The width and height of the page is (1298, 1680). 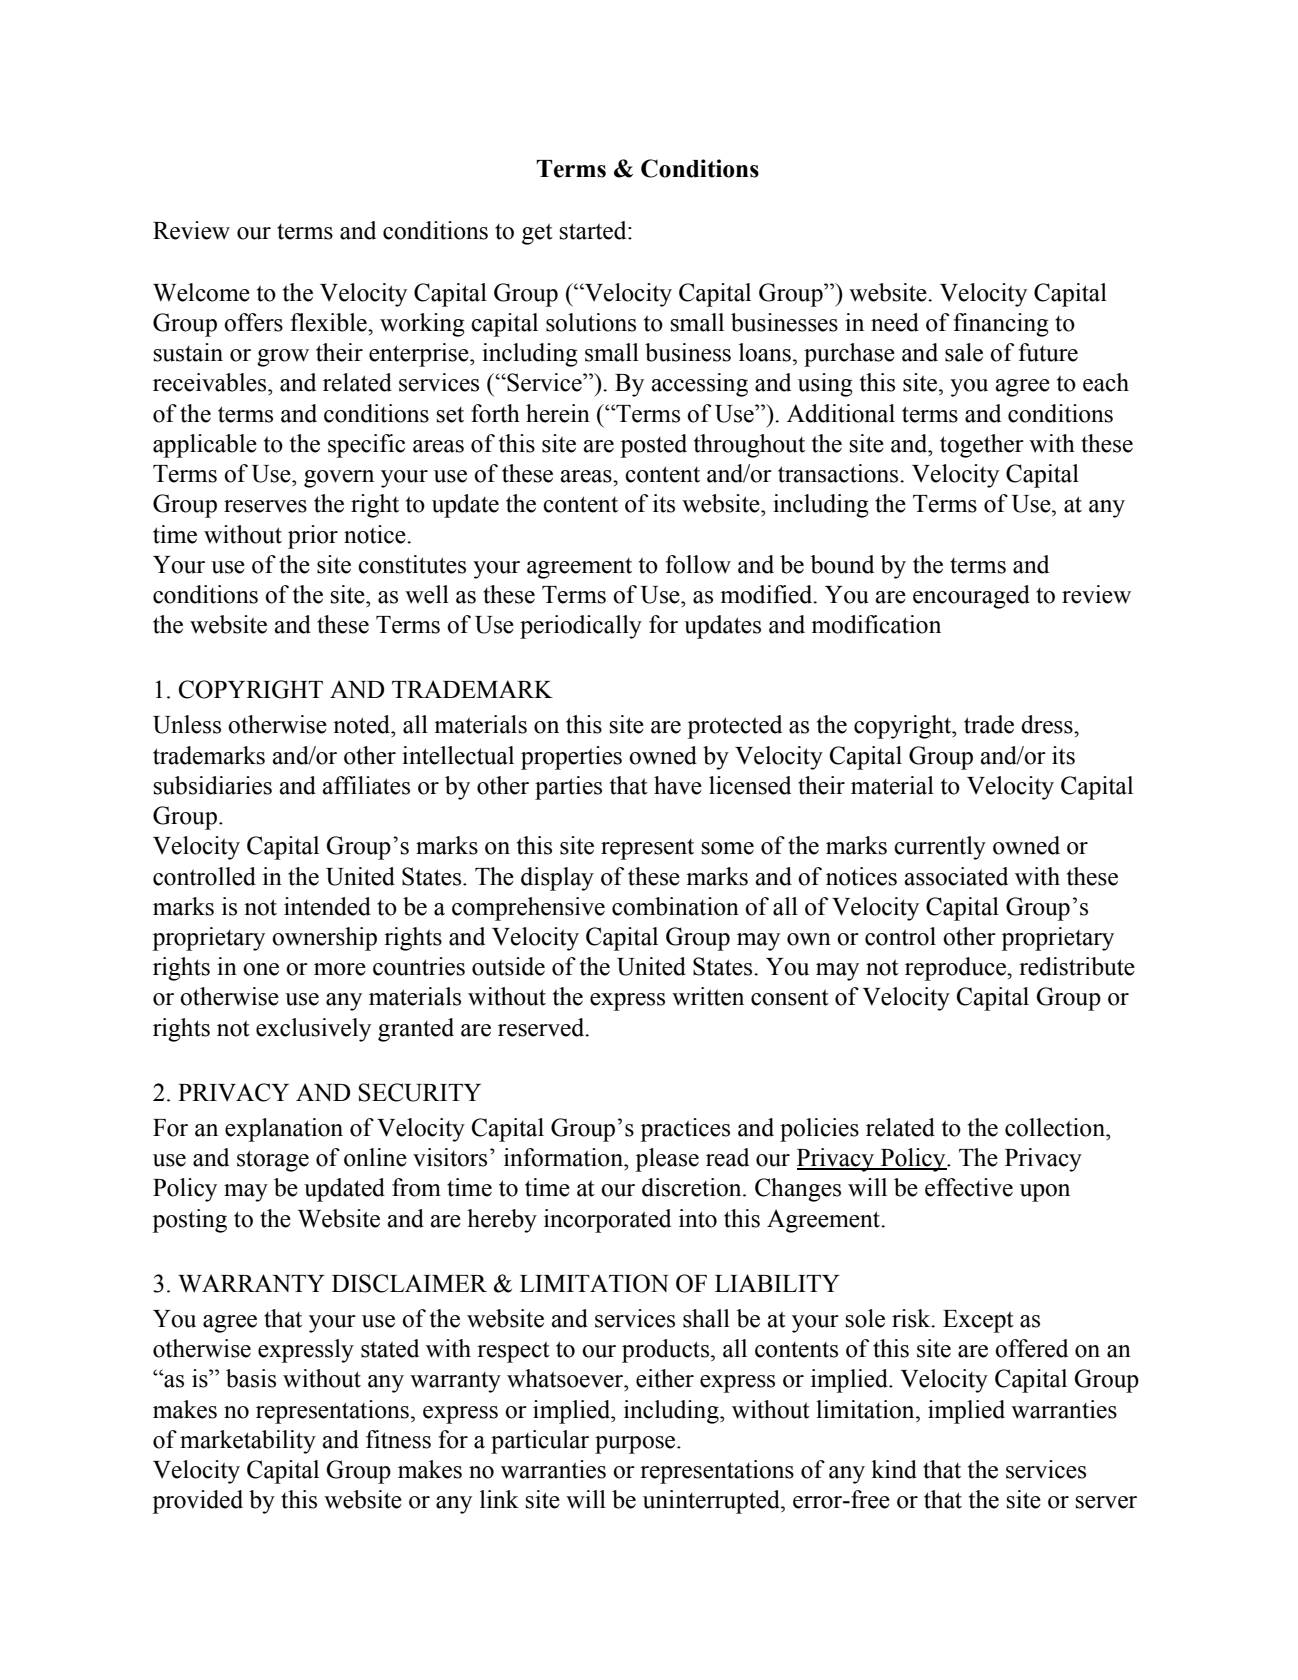 What do you see at coordinates (248, 1442) in the page?
I see `marketability` at bounding box center [248, 1442].
